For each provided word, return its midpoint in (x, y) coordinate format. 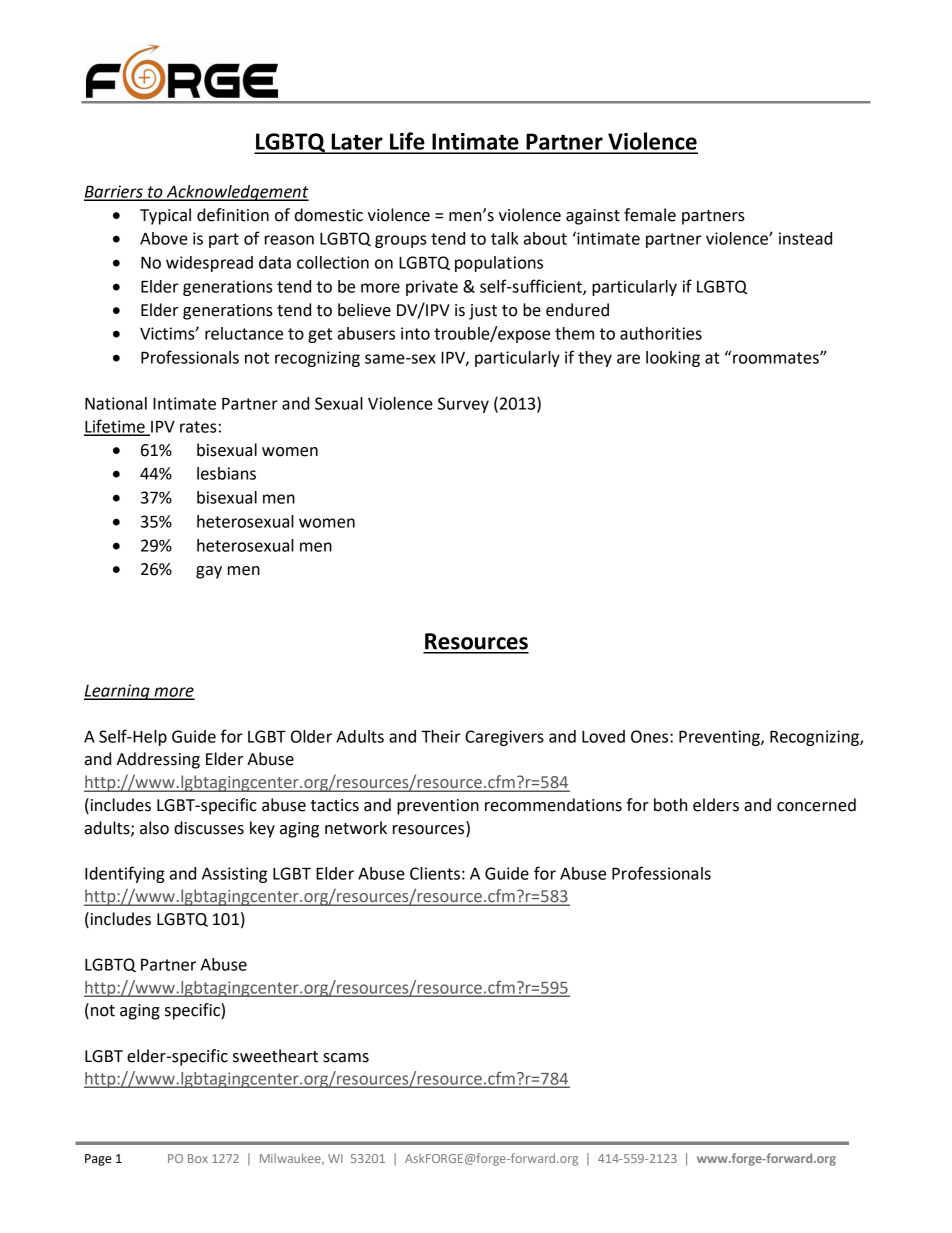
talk (504, 238)
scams (346, 1058)
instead (805, 238)
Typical (165, 216)
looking (673, 359)
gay (209, 572)
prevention (438, 807)
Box (198, 1158)
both (670, 805)
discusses (209, 828)
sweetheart (275, 1056)
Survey (463, 405)
